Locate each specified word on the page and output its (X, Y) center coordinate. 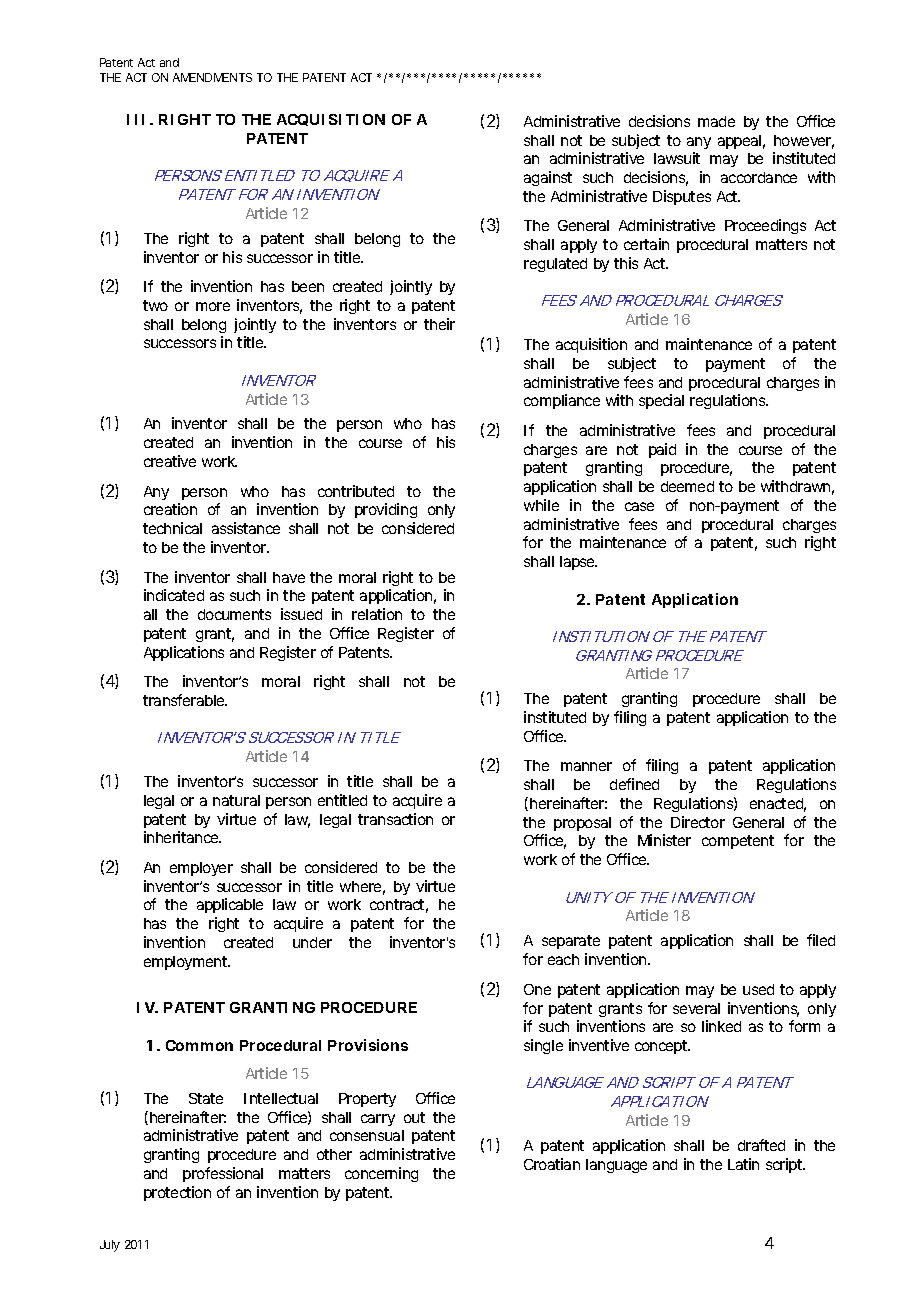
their (439, 324)
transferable (184, 700)
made (716, 121)
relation (377, 614)
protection (177, 1193)
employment (187, 963)
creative (170, 461)
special (661, 401)
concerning (381, 1174)
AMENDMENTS (212, 77)
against (548, 178)
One (537, 989)
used (758, 989)
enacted (776, 803)
